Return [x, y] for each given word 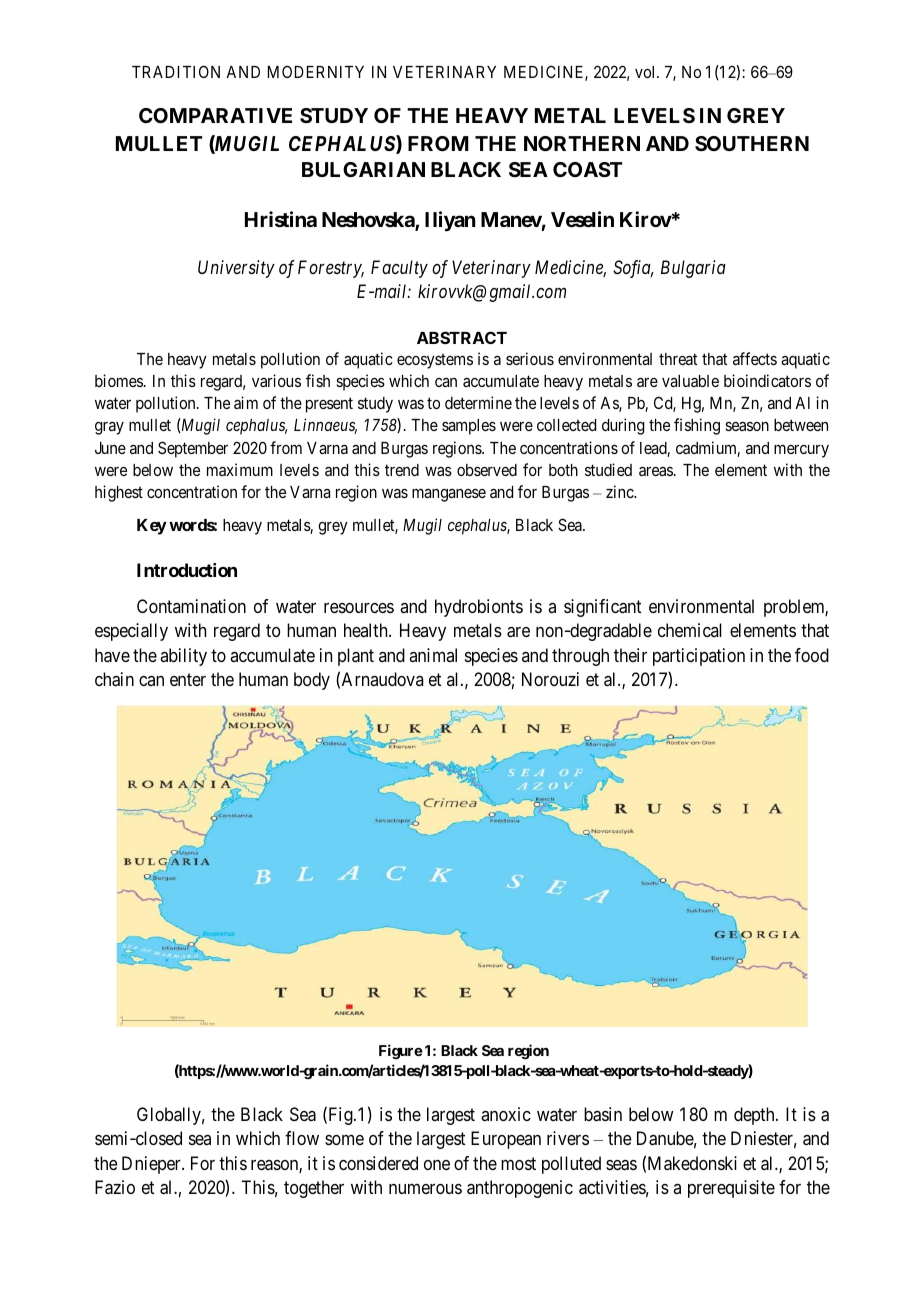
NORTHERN [582, 143]
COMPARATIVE [215, 115]
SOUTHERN [752, 143]
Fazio [115, 1187]
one [437, 1165]
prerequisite [731, 1189]
